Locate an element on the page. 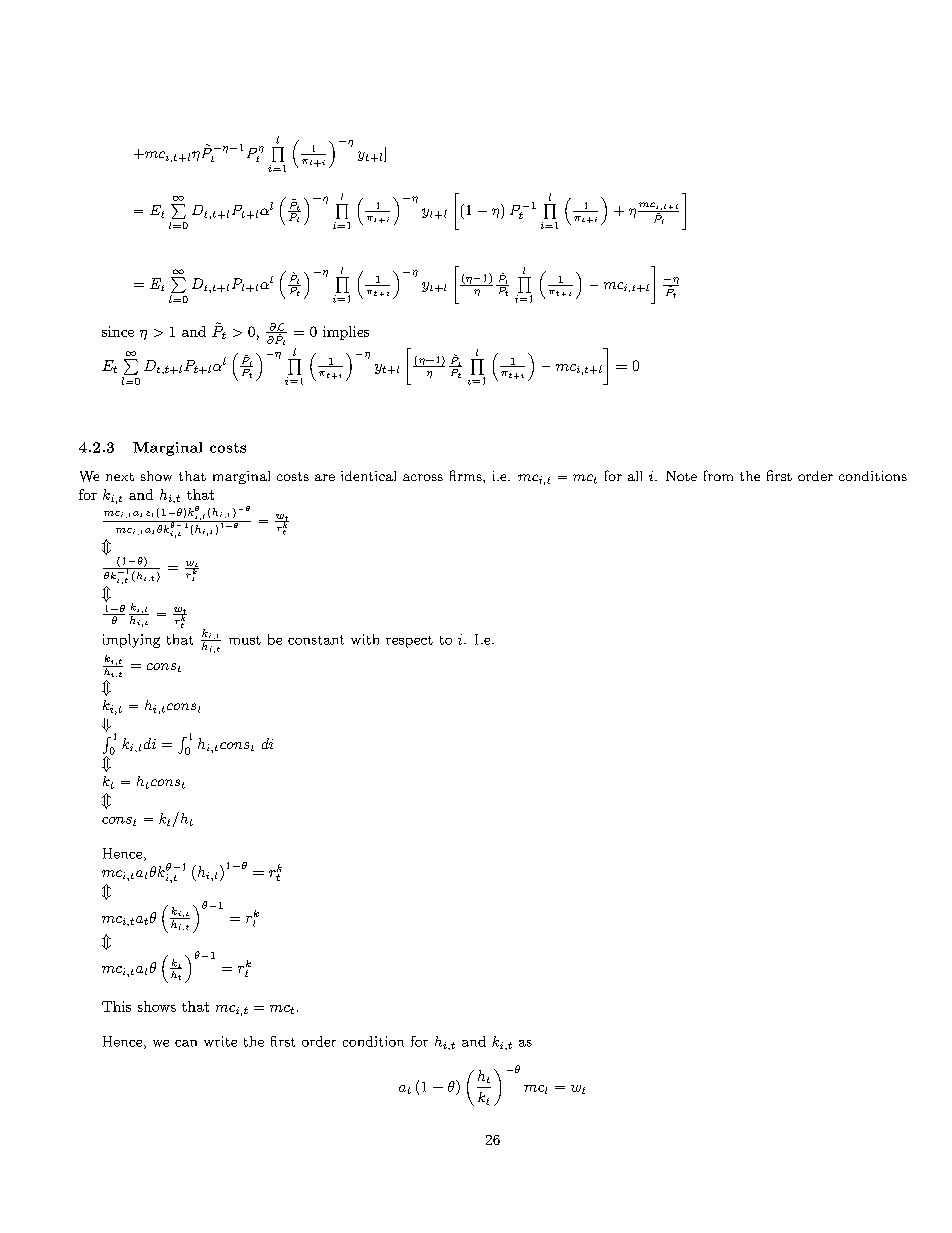 The height and width of the image is (1233, 952). must is located at coordinates (245, 640).
